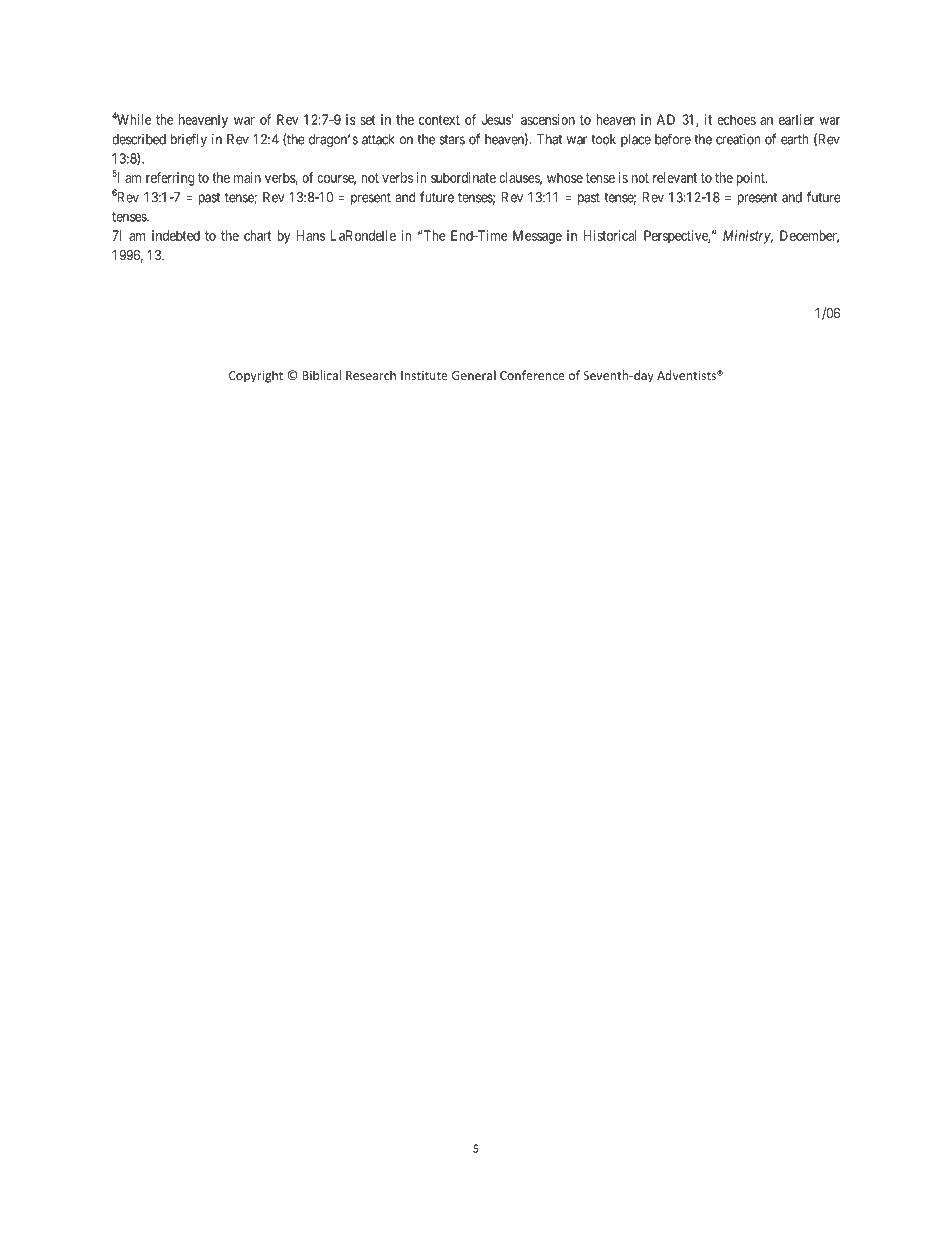 The height and width of the screenshot is (1233, 952). What do you see at coordinates (189, 140) in the screenshot?
I see `briefly` at bounding box center [189, 140].
